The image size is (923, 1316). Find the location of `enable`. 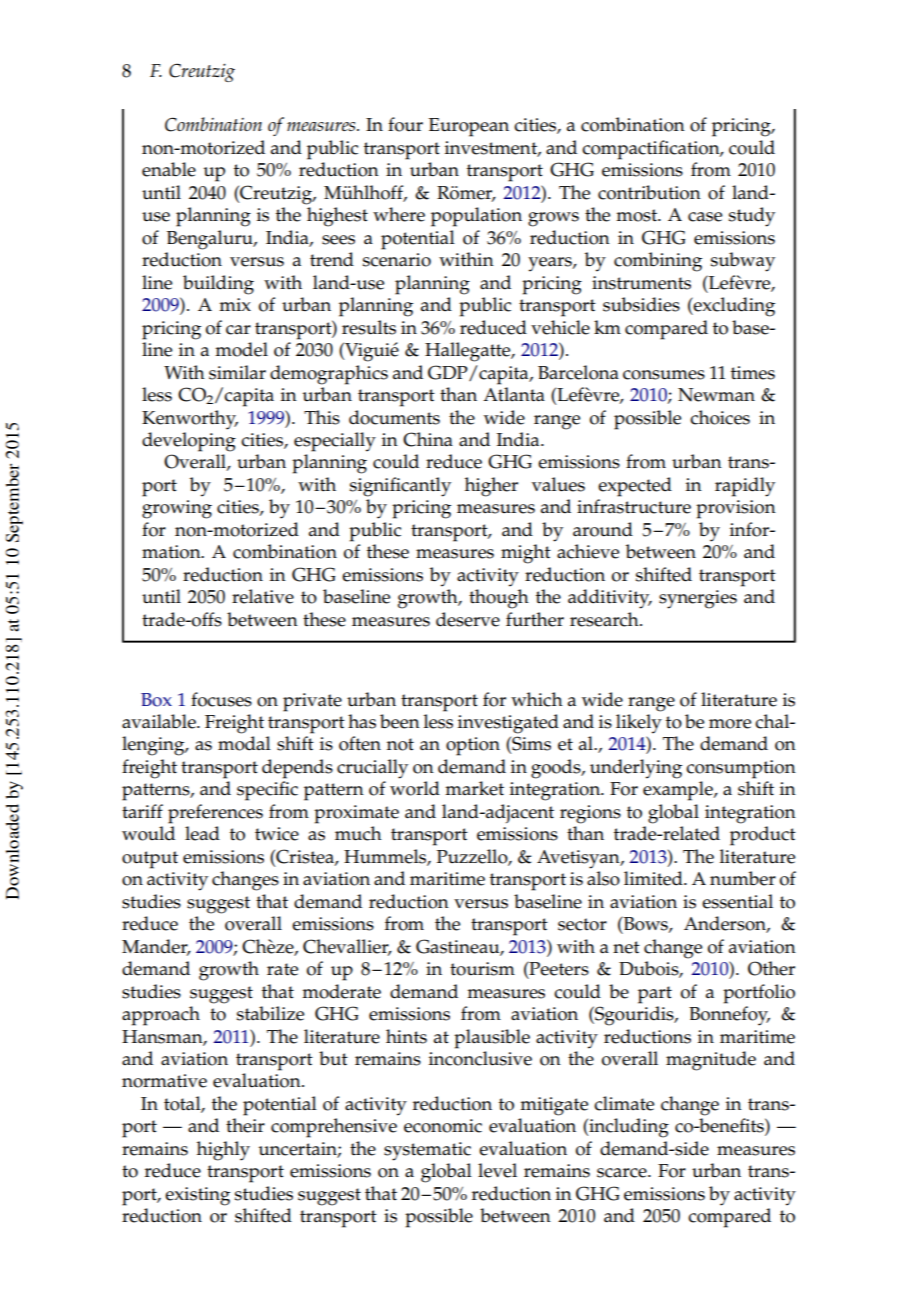

enable is located at coordinates (169, 169).
